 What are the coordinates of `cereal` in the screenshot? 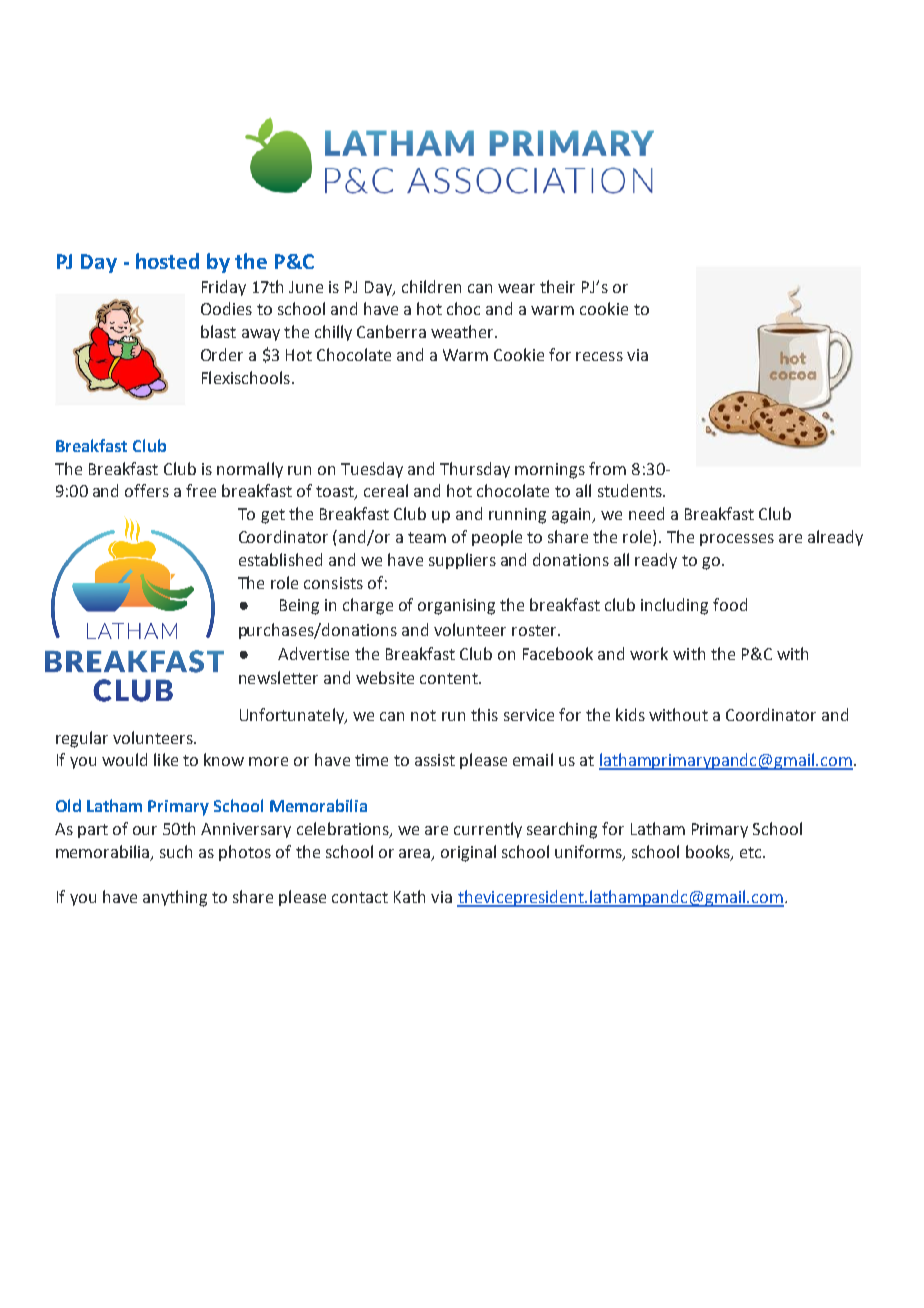 It's located at (386, 490).
